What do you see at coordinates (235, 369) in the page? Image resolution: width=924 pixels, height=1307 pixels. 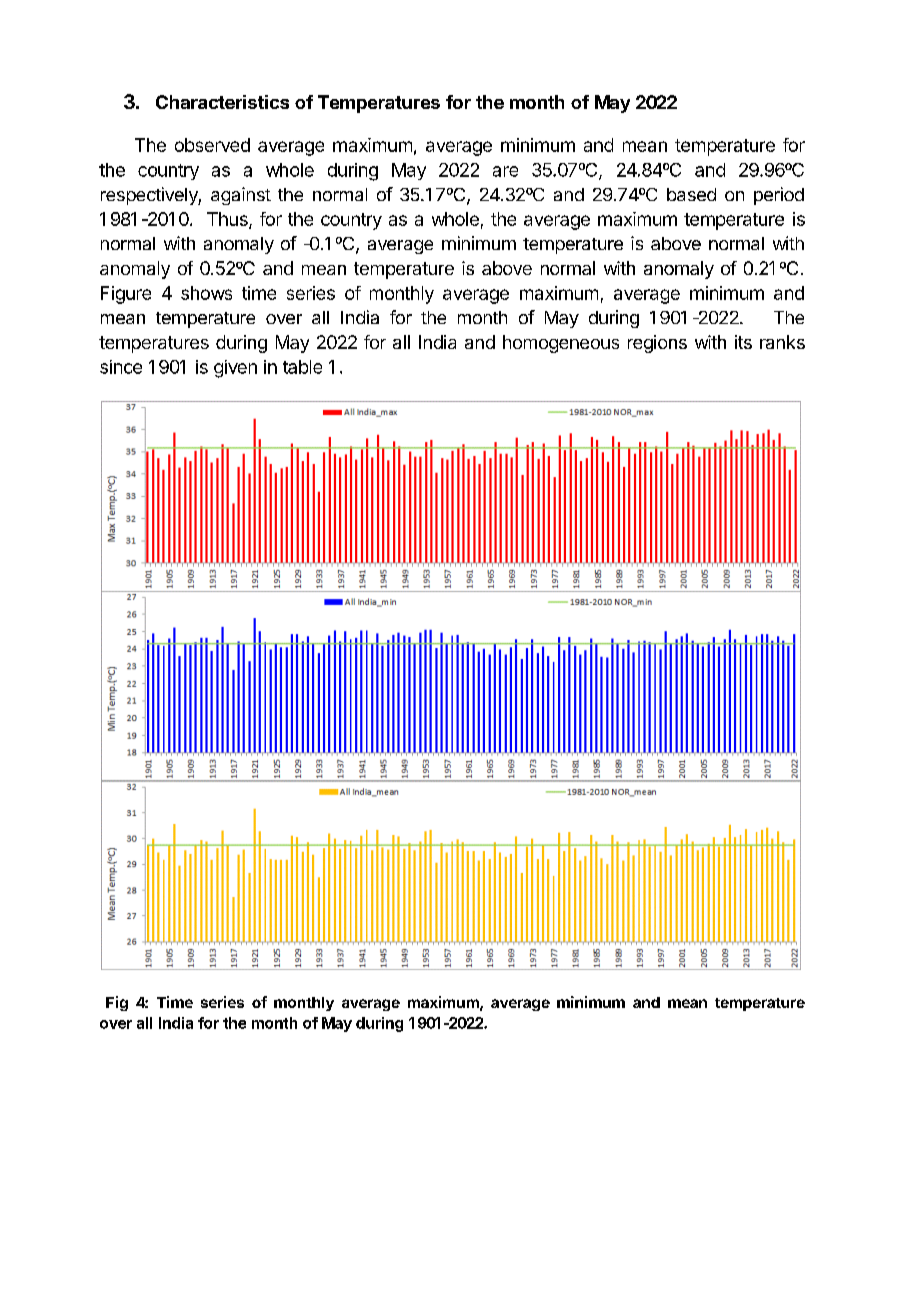 I see `given` at bounding box center [235, 369].
